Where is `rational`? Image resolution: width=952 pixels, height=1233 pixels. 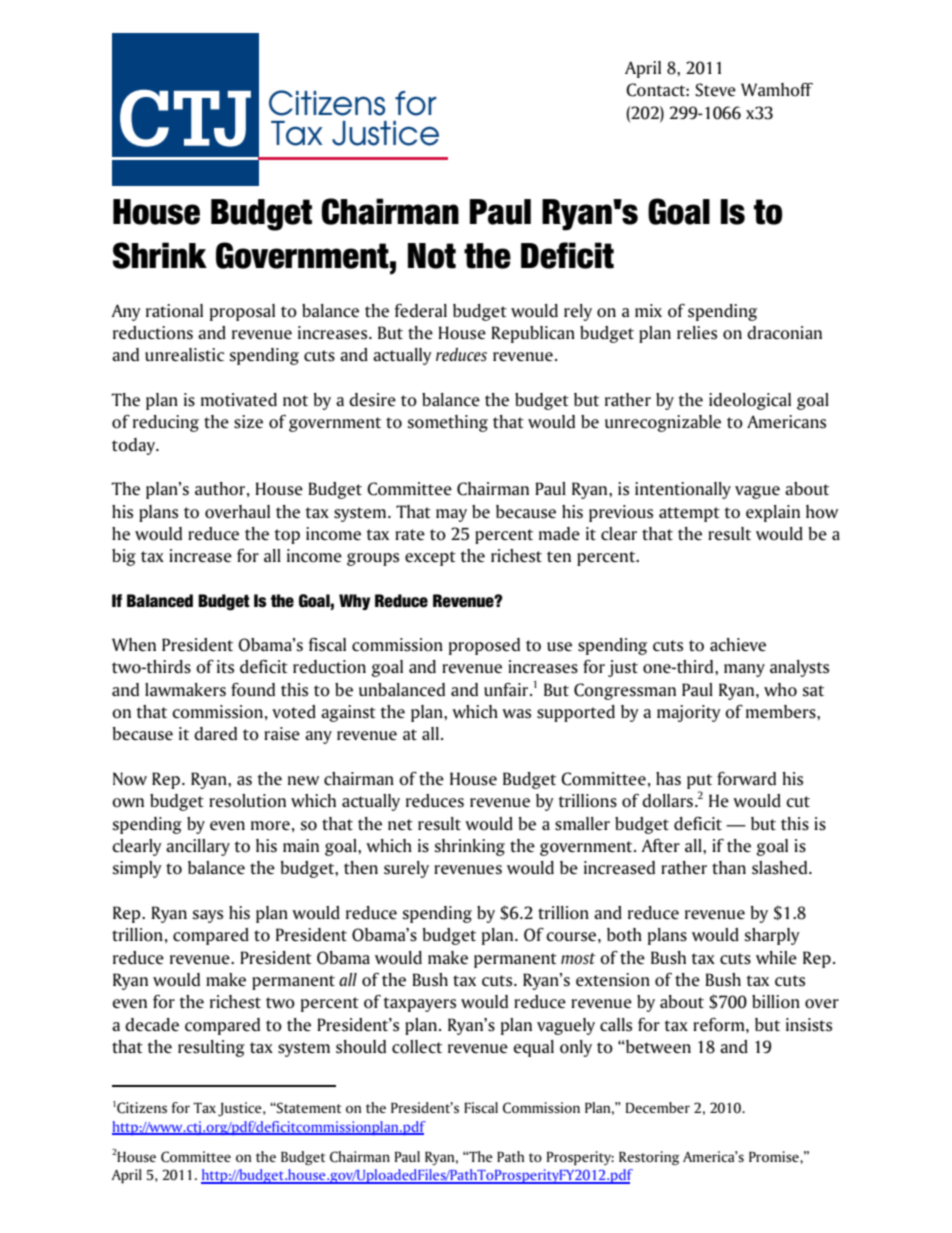 rational is located at coordinates (174, 311).
